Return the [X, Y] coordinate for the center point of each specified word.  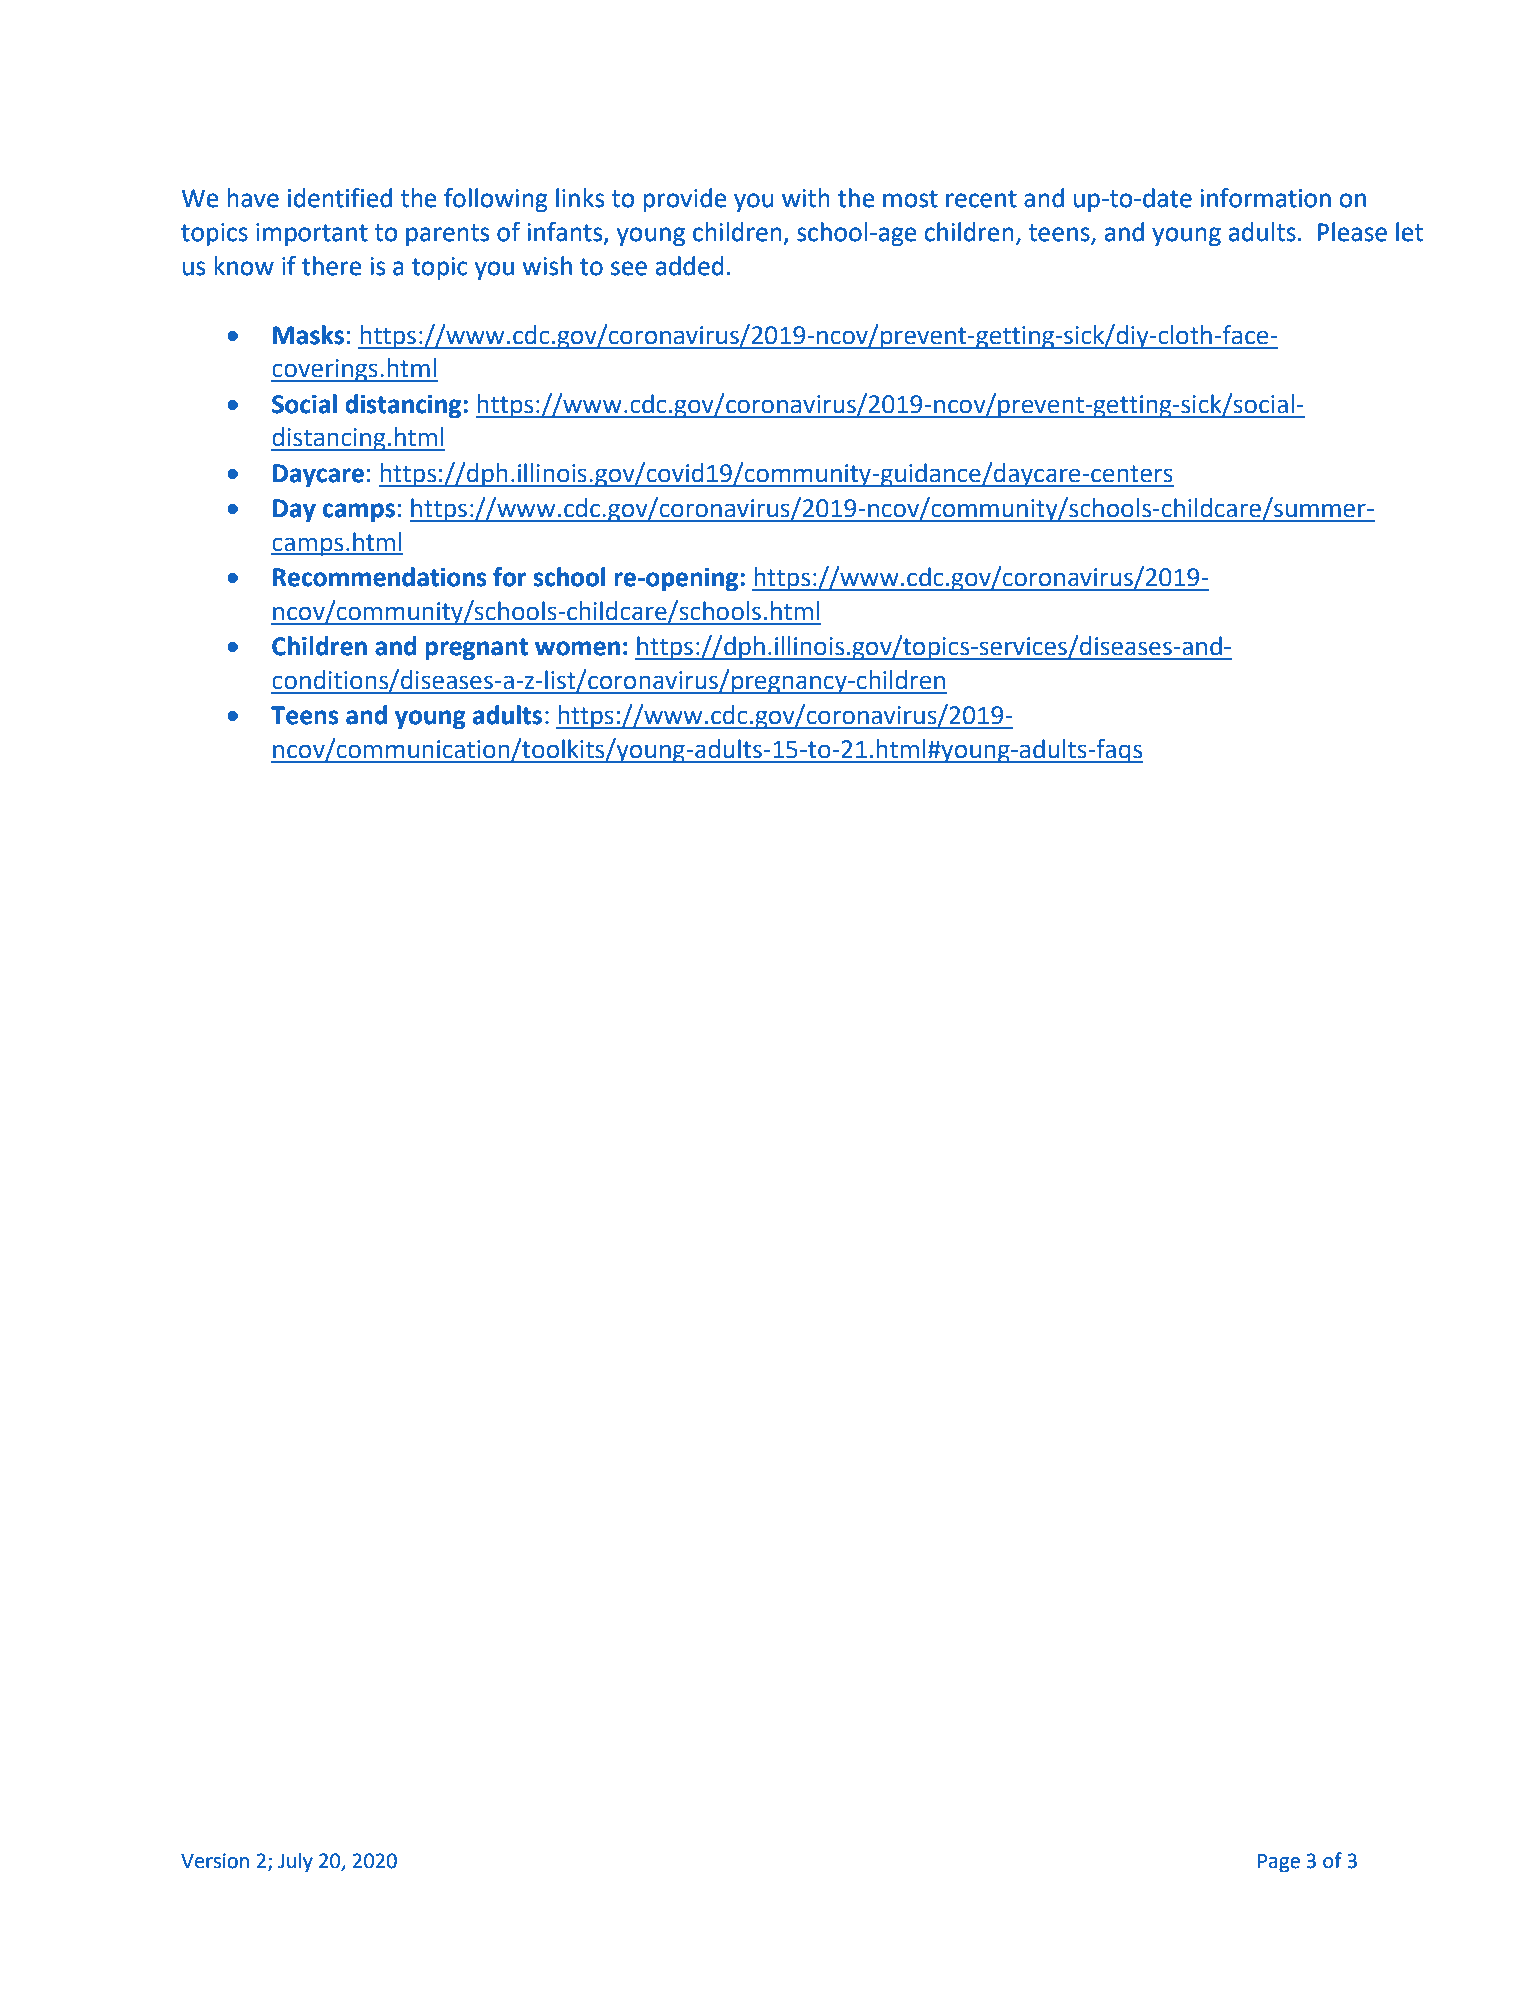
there [332, 266]
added [690, 266]
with [806, 198]
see [629, 268]
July [295, 1863]
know [244, 266]
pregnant [476, 649]
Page [1279, 1863]
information [1265, 198]
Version [215, 1861]
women [577, 648]
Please [1352, 232]
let [1409, 232]
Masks [308, 335]
